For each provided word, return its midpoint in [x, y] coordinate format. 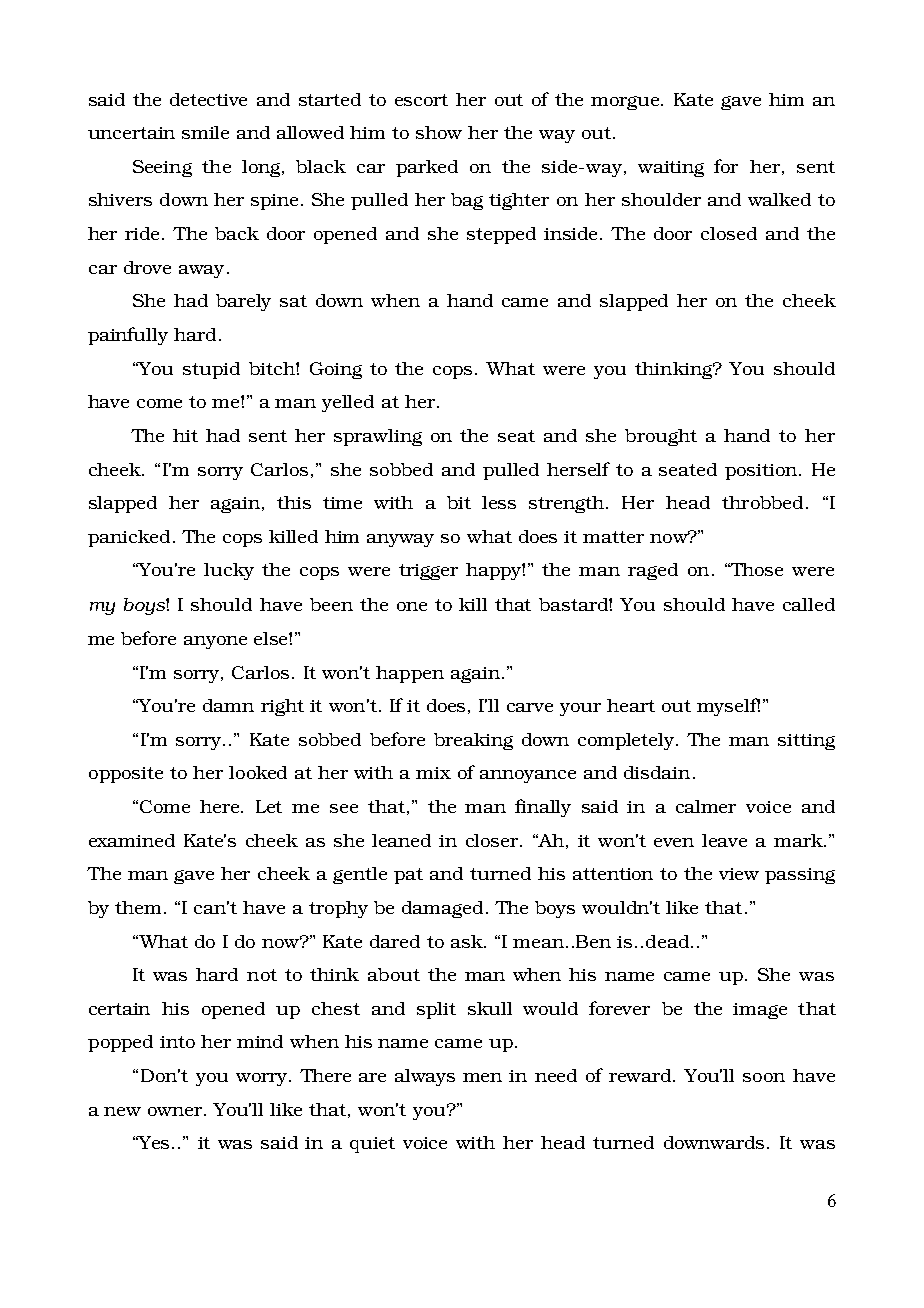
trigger [428, 572]
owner [176, 1111]
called [809, 604]
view [739, 874]
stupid [211, 370]
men [482, 1077]
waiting [671, 169]
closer [493, 840]
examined [132, 840]
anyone [215, 642]
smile [205, 132]
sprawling [378, 437]
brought [661, 437]
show [439, 132]
